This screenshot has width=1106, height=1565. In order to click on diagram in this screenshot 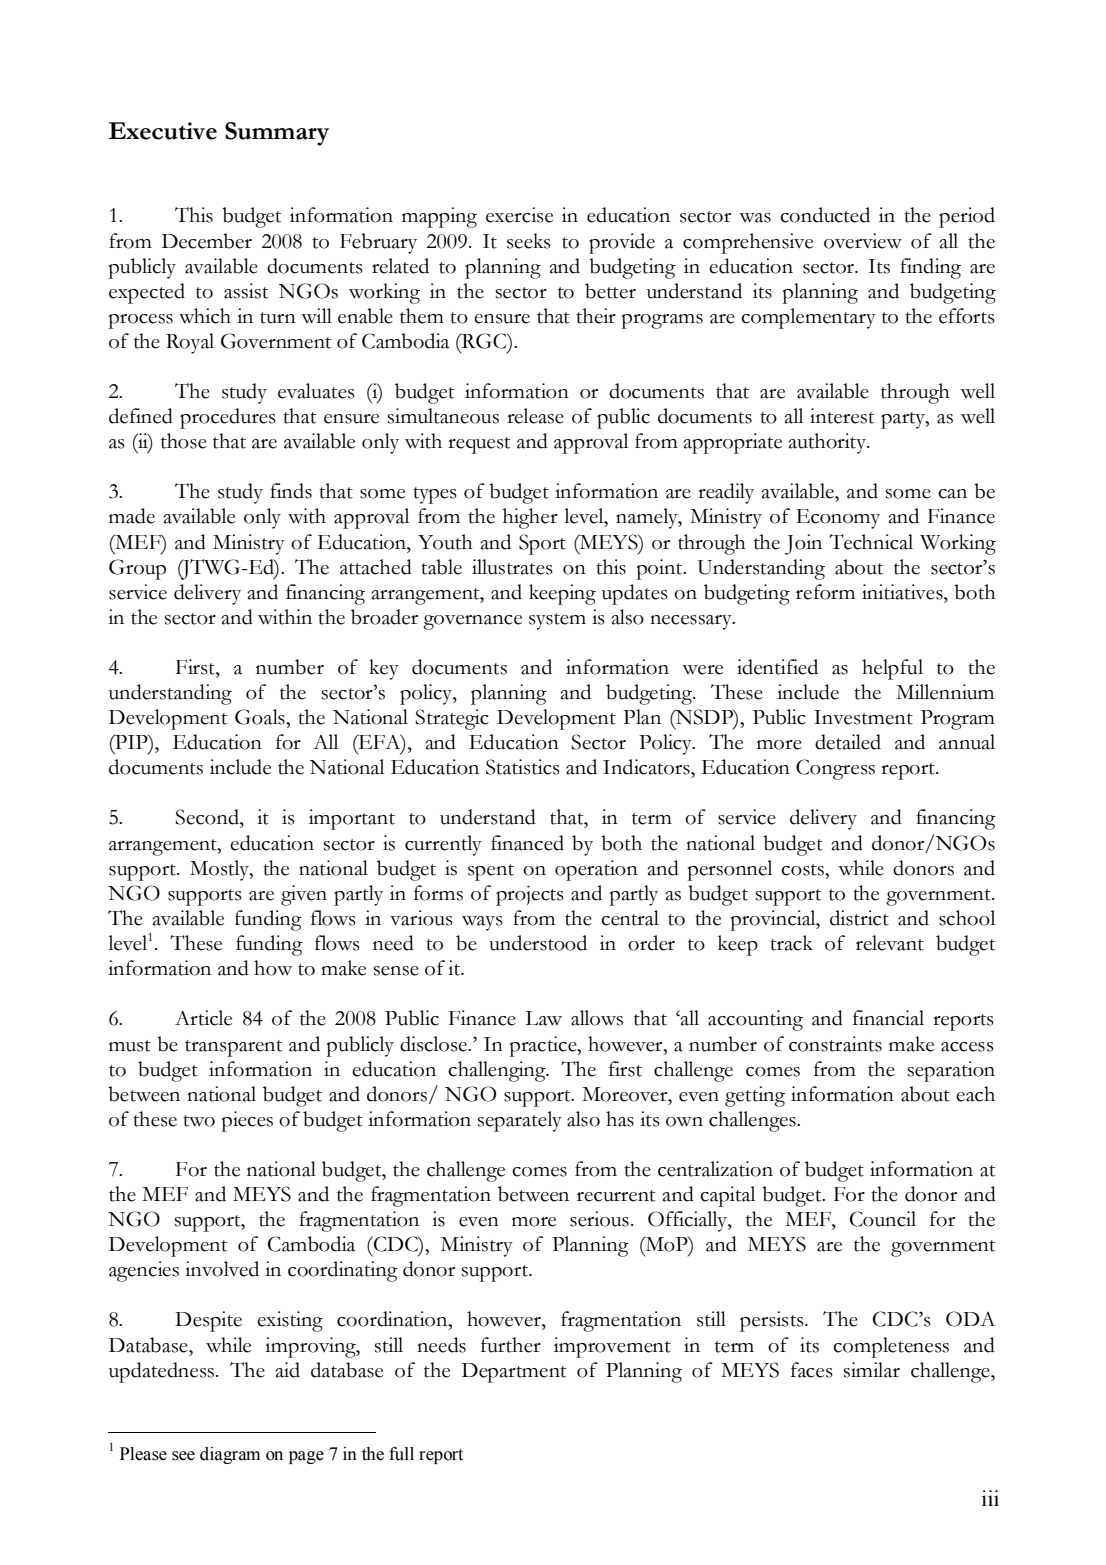, I will do `click(230, 1455)`.
